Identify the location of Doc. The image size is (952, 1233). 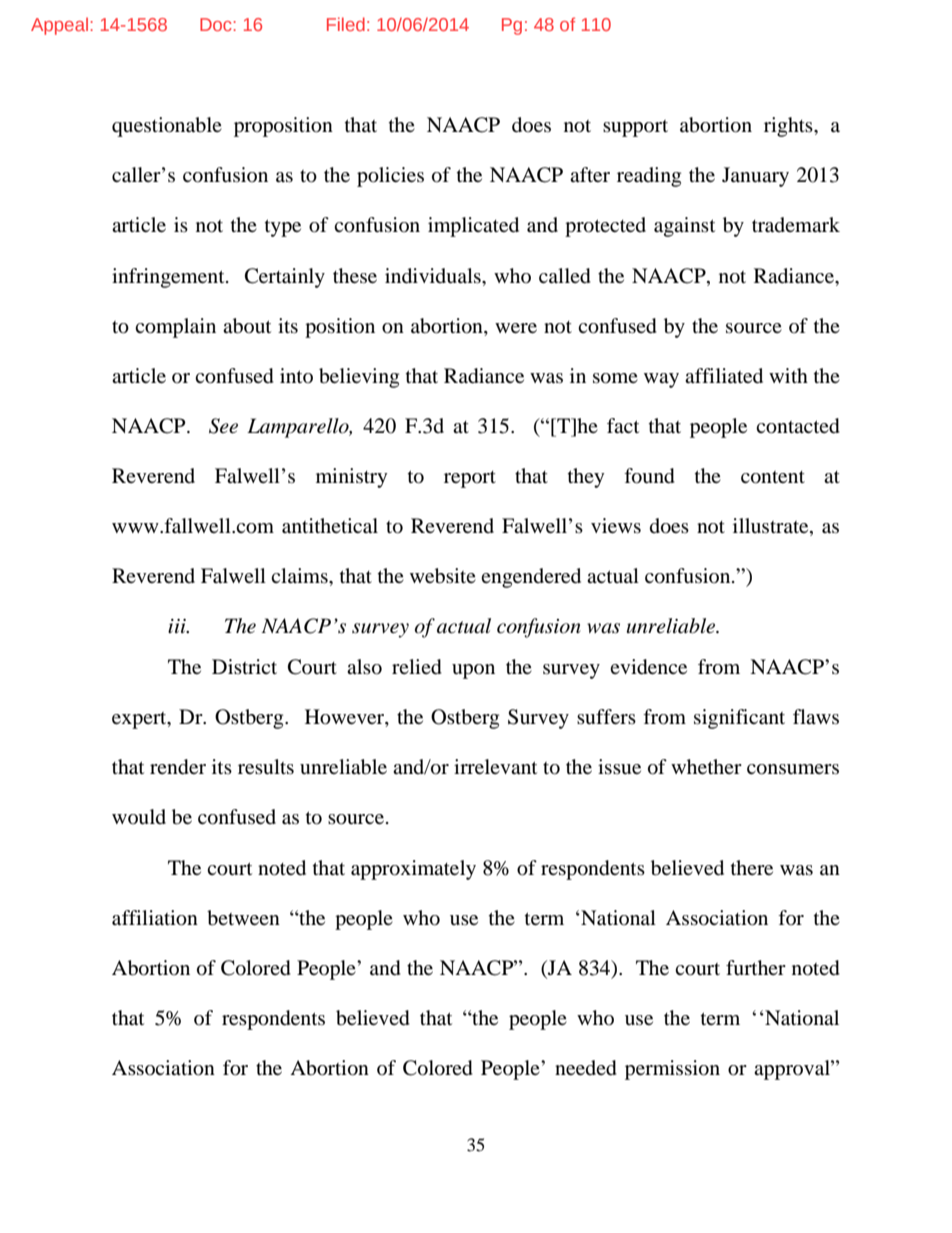
(217, 24).
